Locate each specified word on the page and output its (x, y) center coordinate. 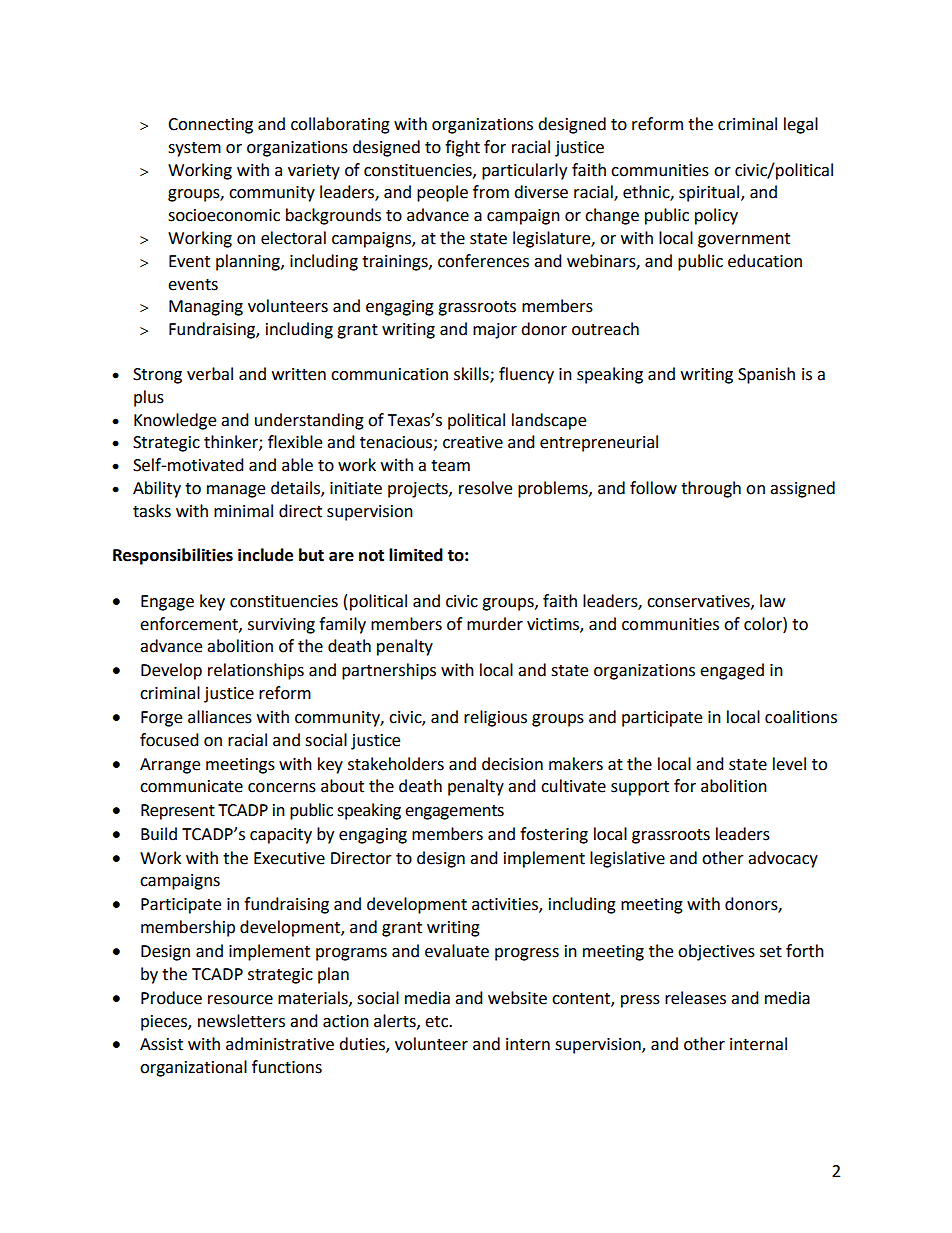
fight (462, 148)
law (772, 601)
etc (438, 1022)
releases (695, 998)
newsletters (241, 1021)
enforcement (190, 624)
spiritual (709, 193)
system (194, 149)
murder (495, 624)
